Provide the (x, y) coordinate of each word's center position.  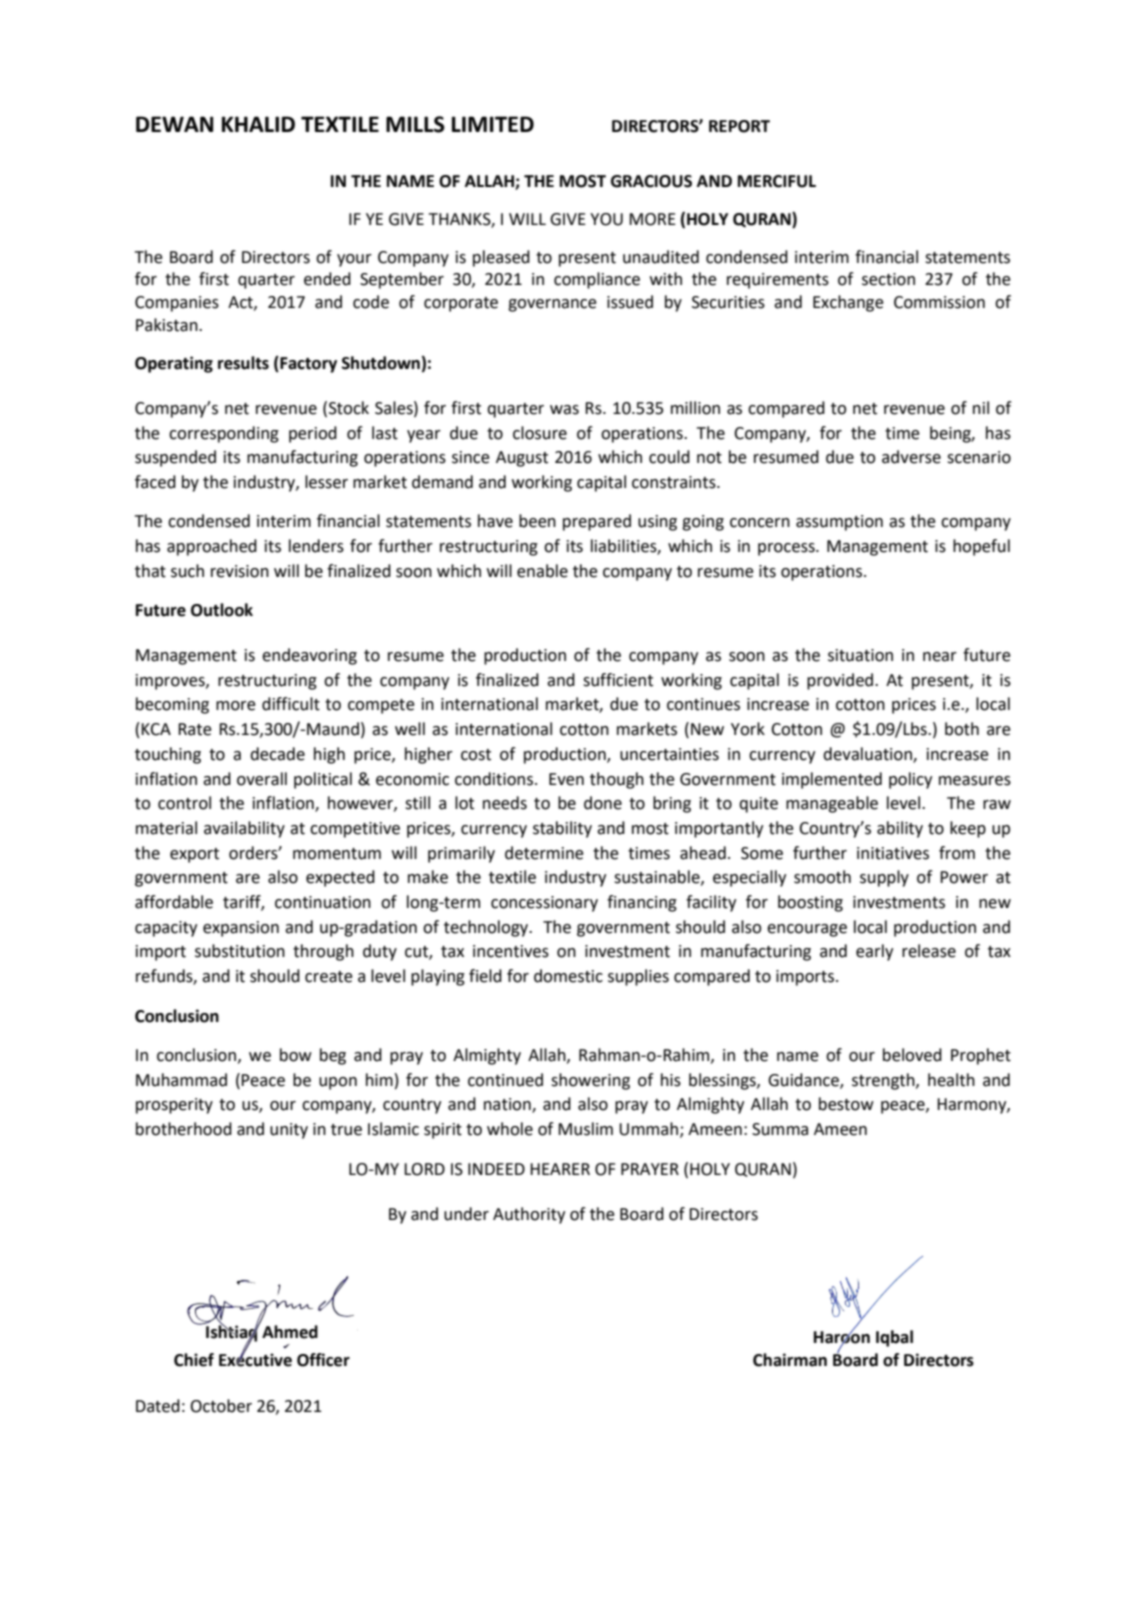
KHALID (258, 124)
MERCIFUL (777, 181)
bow (296, 1055)
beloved (912, 1055)
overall (262, 779)
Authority (529, 1215)
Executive (255, 1359)
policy (910, 780)
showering (590, 1081)
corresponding (224, 434)
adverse (911, 457)
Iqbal (894, 1338)
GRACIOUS (651, 181)
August (522, 459)
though (617, 780)
